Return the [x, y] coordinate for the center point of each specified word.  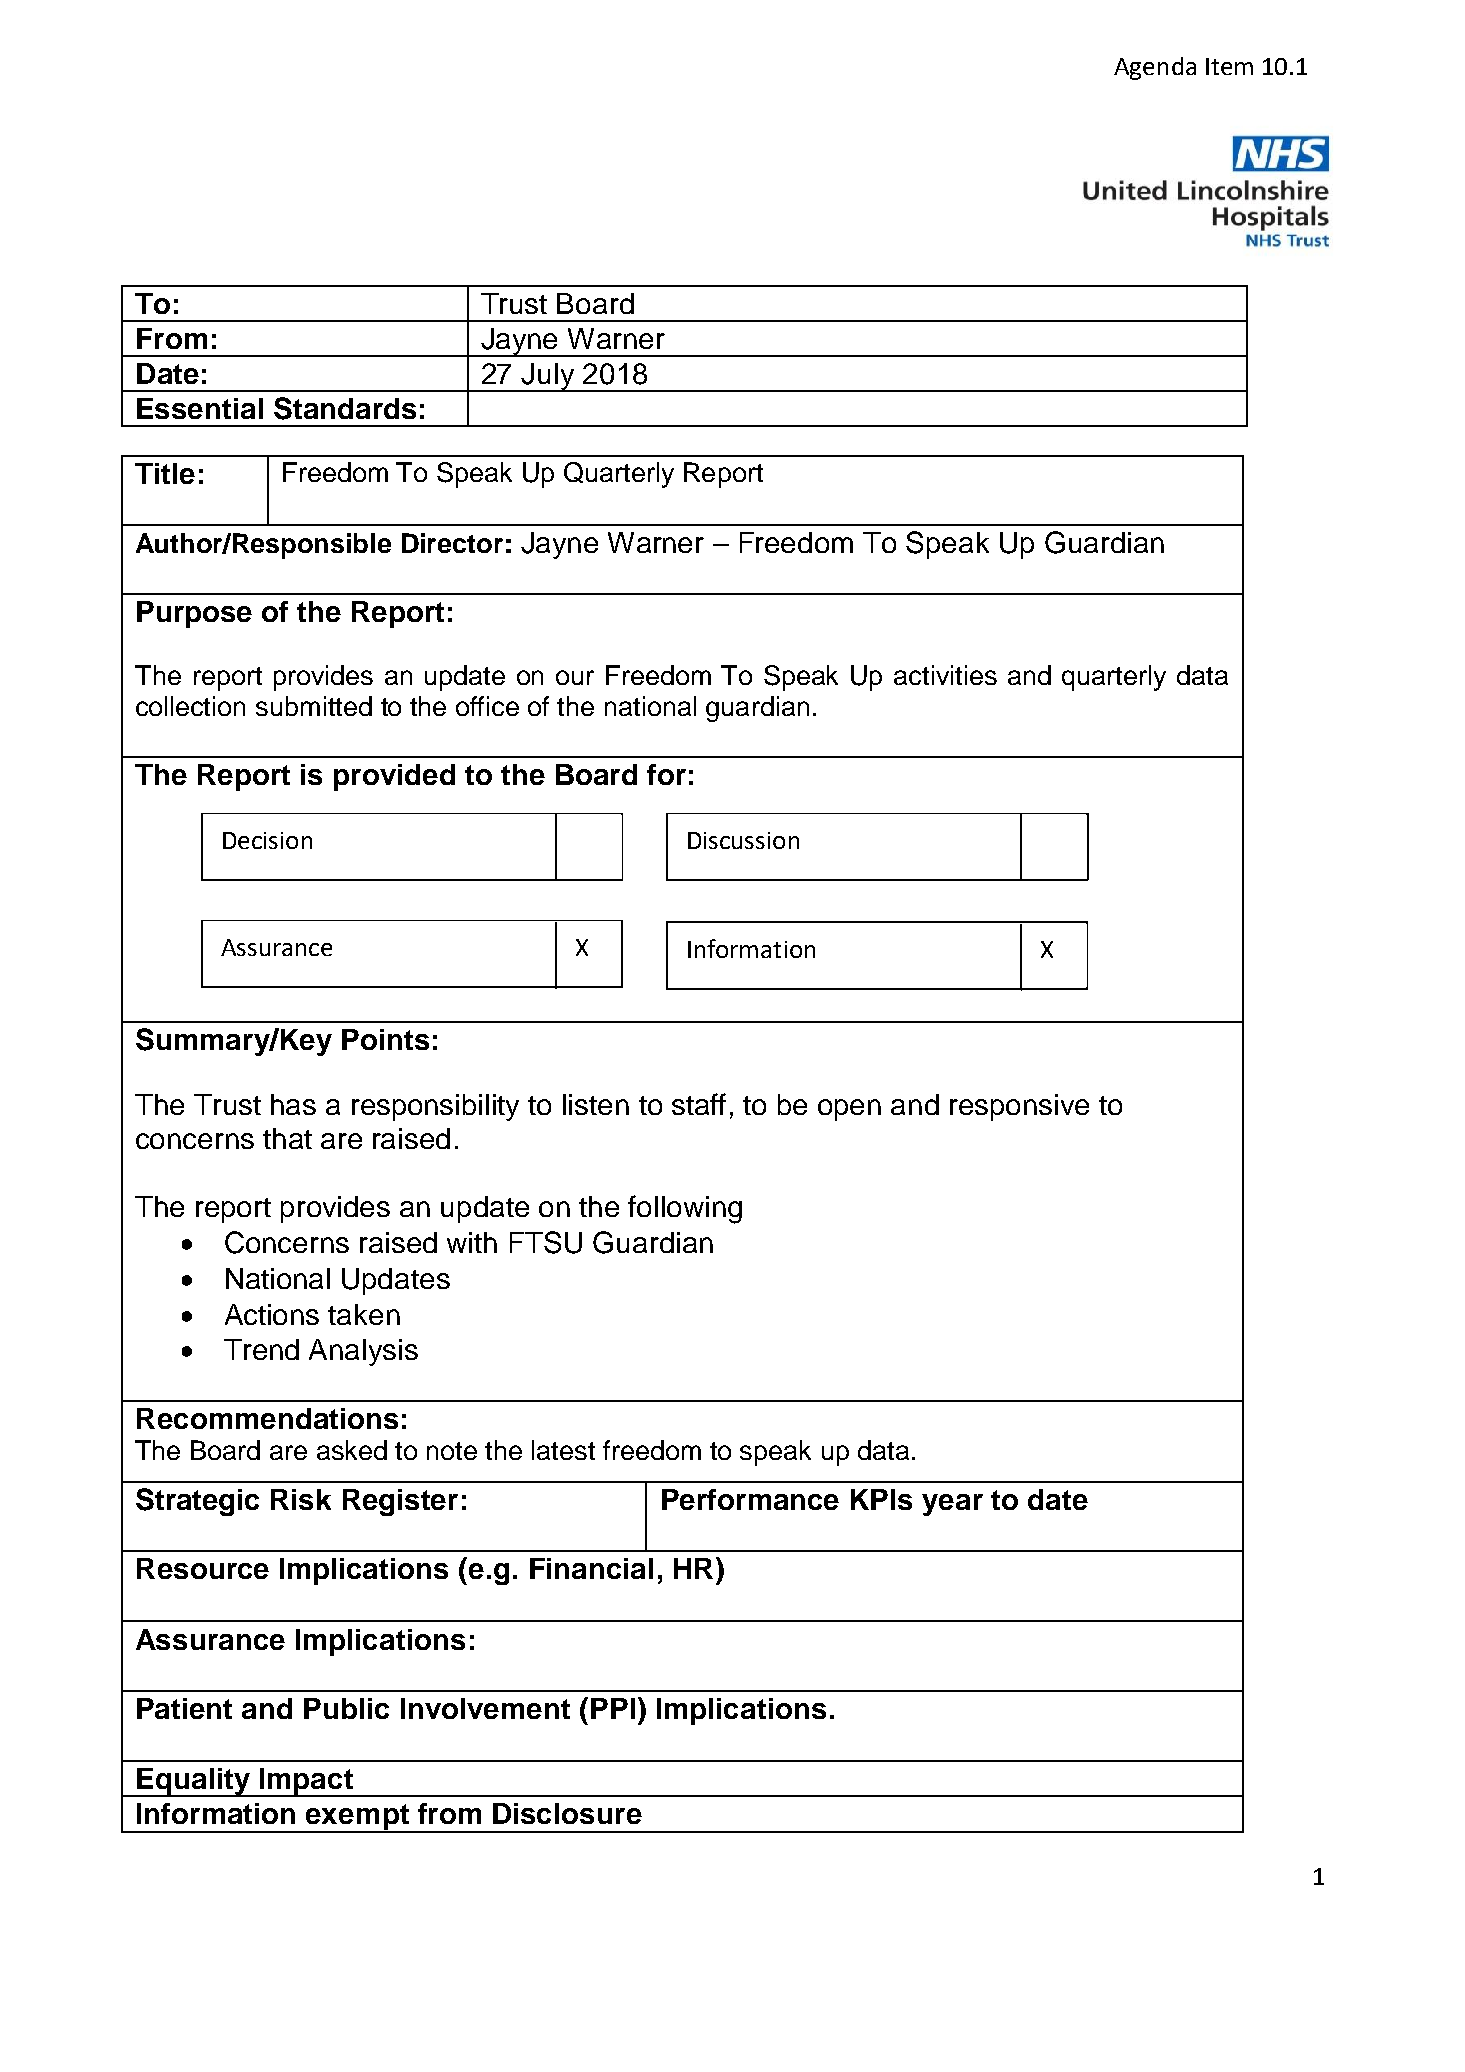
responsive [1019, 1107]
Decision [267, 840]
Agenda [1155, 68]
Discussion [743, 840]
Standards [345, 408]
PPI [613, 1708]
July [548, 377]
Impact [306, 1782]
